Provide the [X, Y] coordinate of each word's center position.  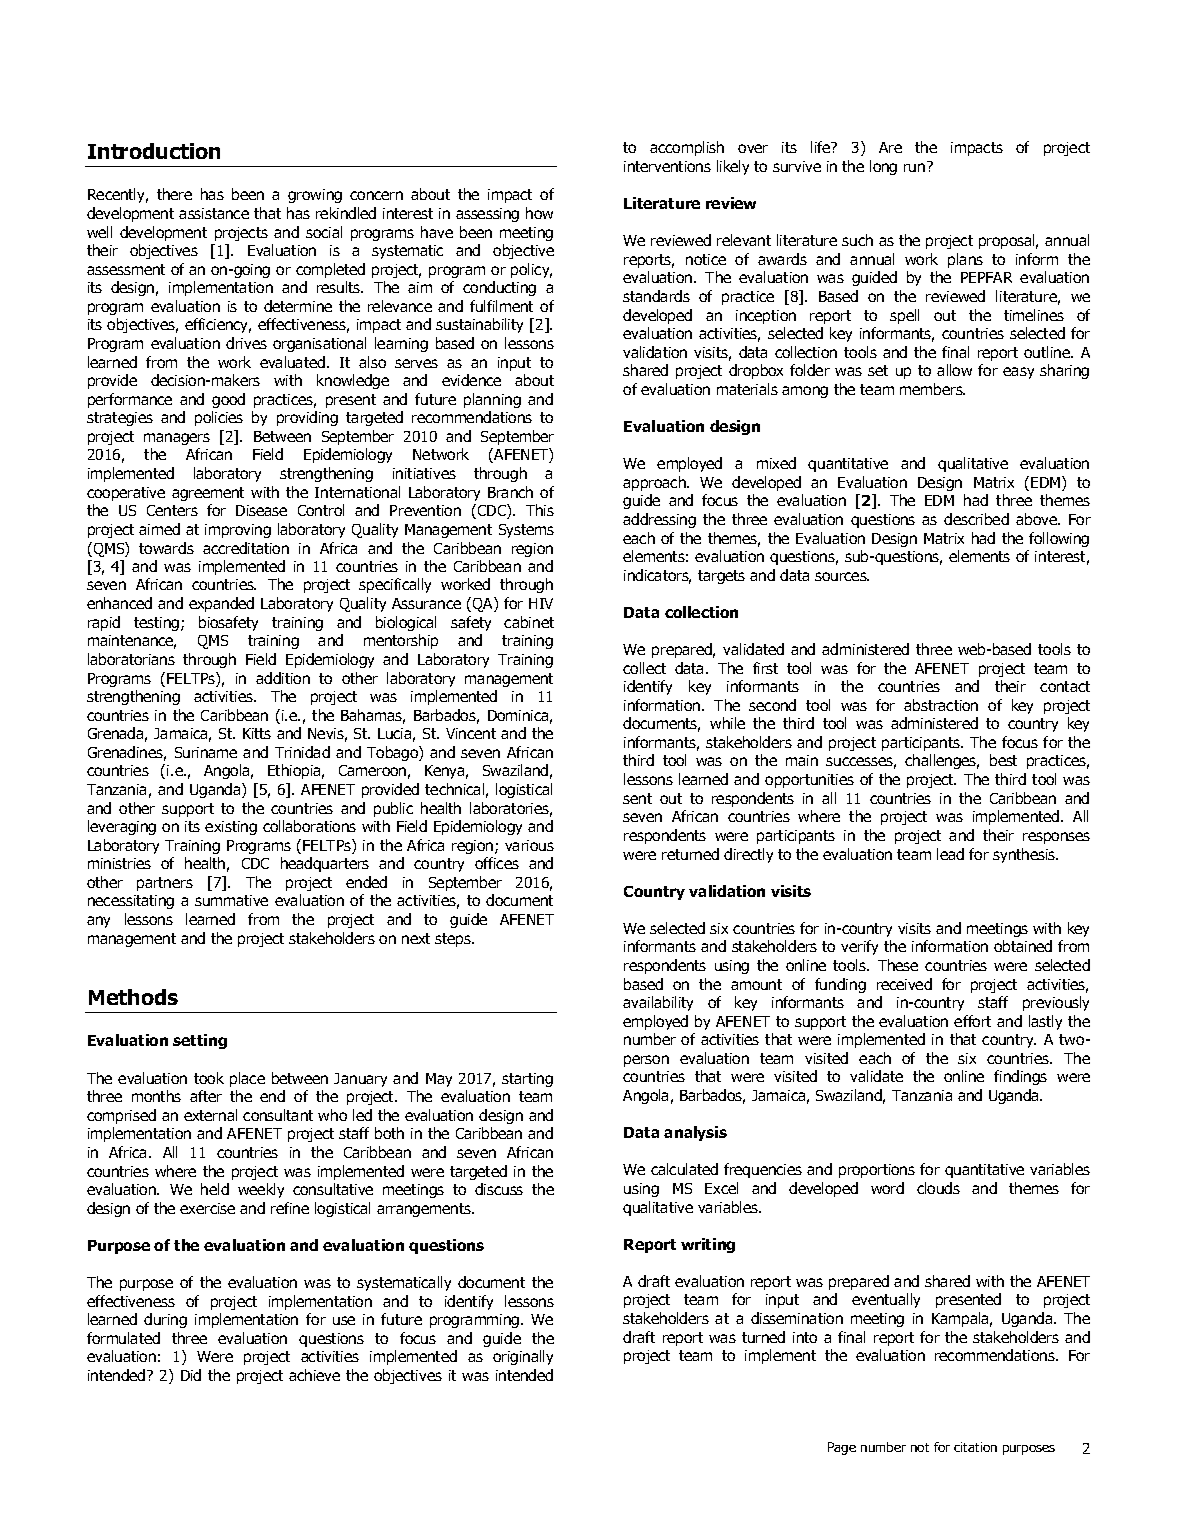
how [539, 213]
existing [231, 828]
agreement [208, 494]
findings [1020, 1077]
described [976, 519]
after [206, 1096]
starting [527, 1080]
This [540, 510]
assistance [214, 213]
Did [191, 1375]
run [916, 166]
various [529, 845]
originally [523, 1357]
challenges [942, 761]
